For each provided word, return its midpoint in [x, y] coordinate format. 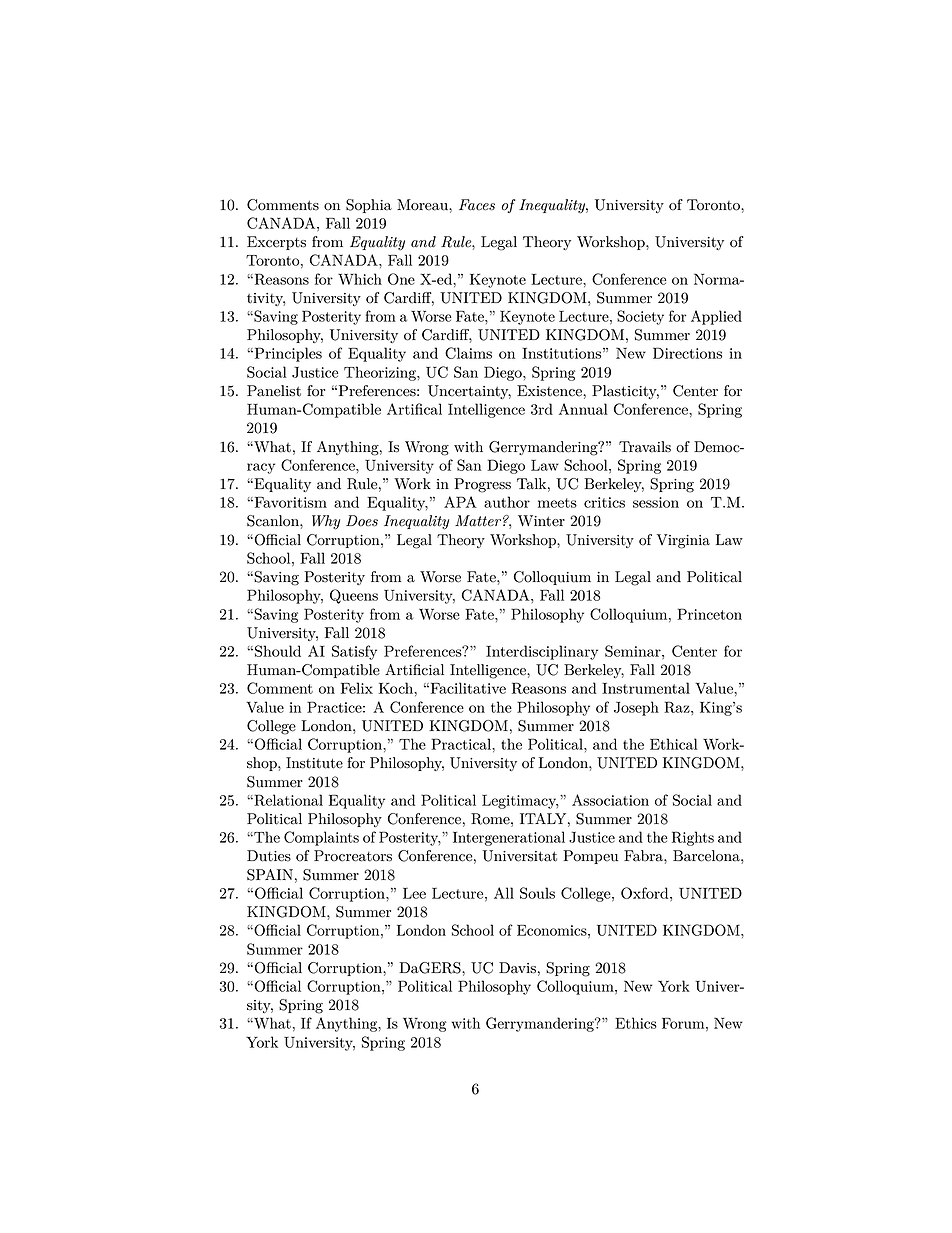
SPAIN [270, 875]
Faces [477, 205]
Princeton [709, 614]
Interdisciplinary [542, 652]
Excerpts [276, 243]
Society [640, 317]
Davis [517, 968]
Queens [354, 596]
